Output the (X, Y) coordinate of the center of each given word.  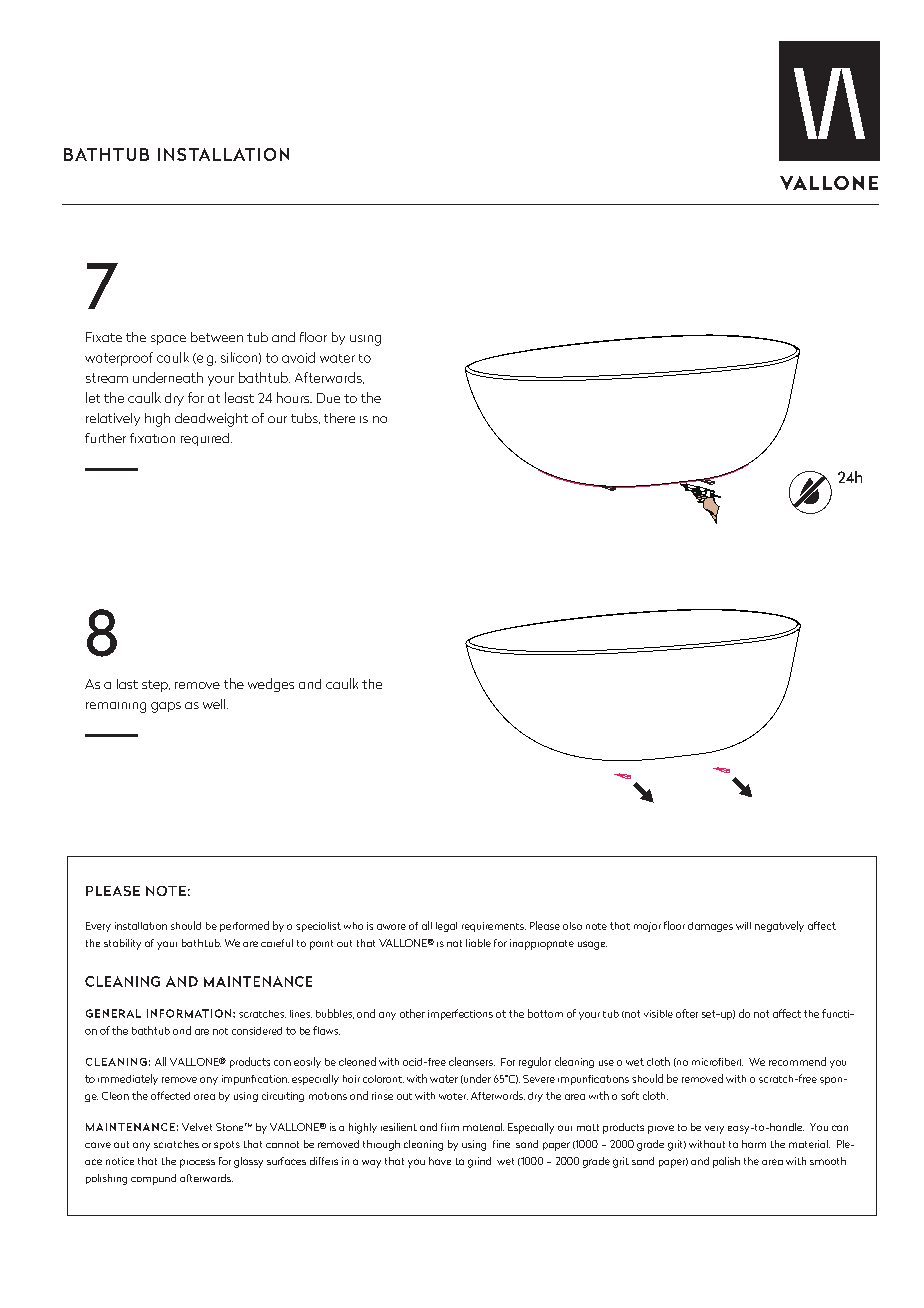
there (339, 418)
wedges (271, 685)
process (197, 1163)
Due (328, 398)
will (743, 926)
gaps (166, 707)
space (168, 340)
